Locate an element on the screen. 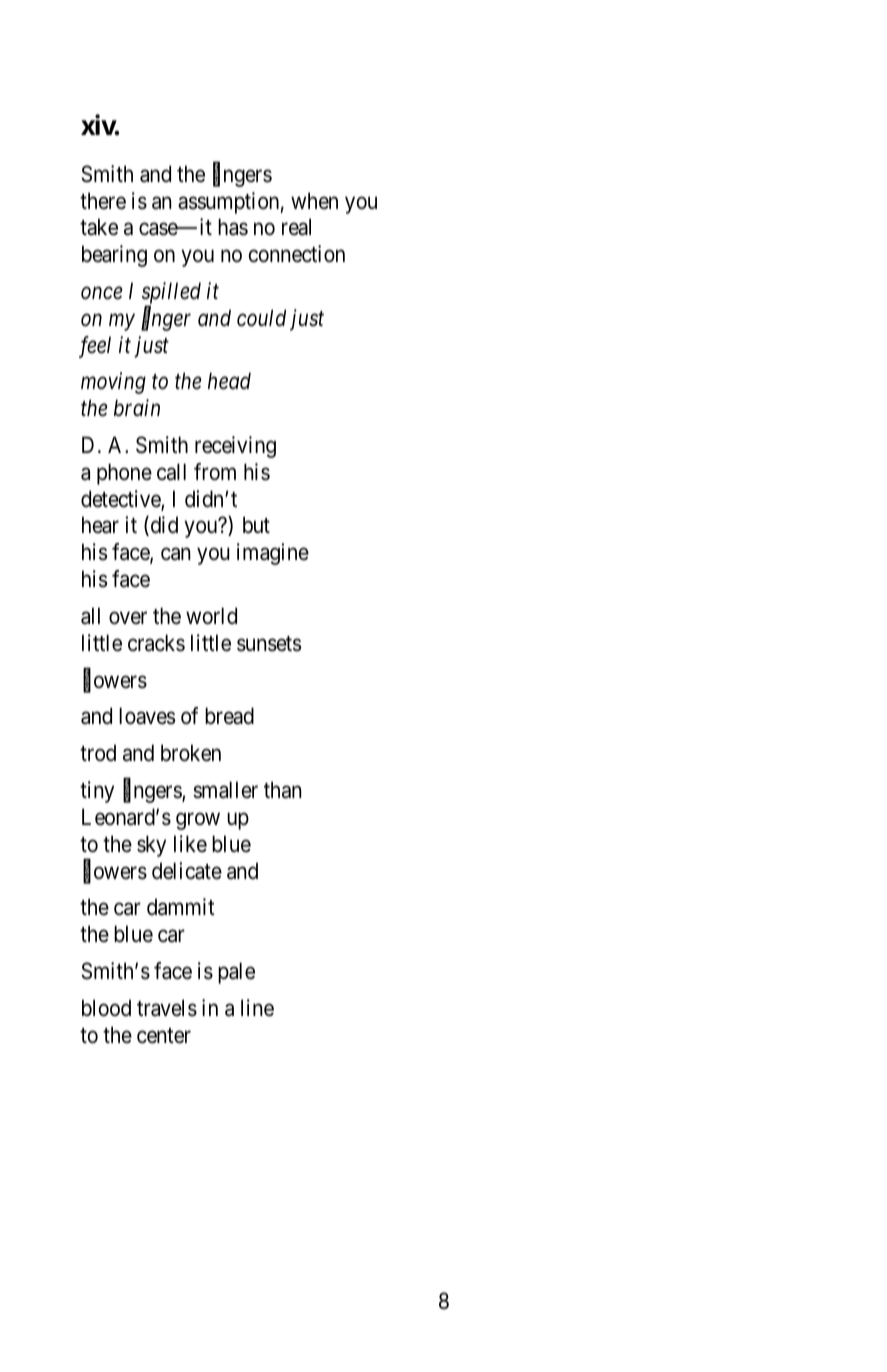 This screenshot has height=1372, width=887. bearing is located at coordinates (114, 256).
